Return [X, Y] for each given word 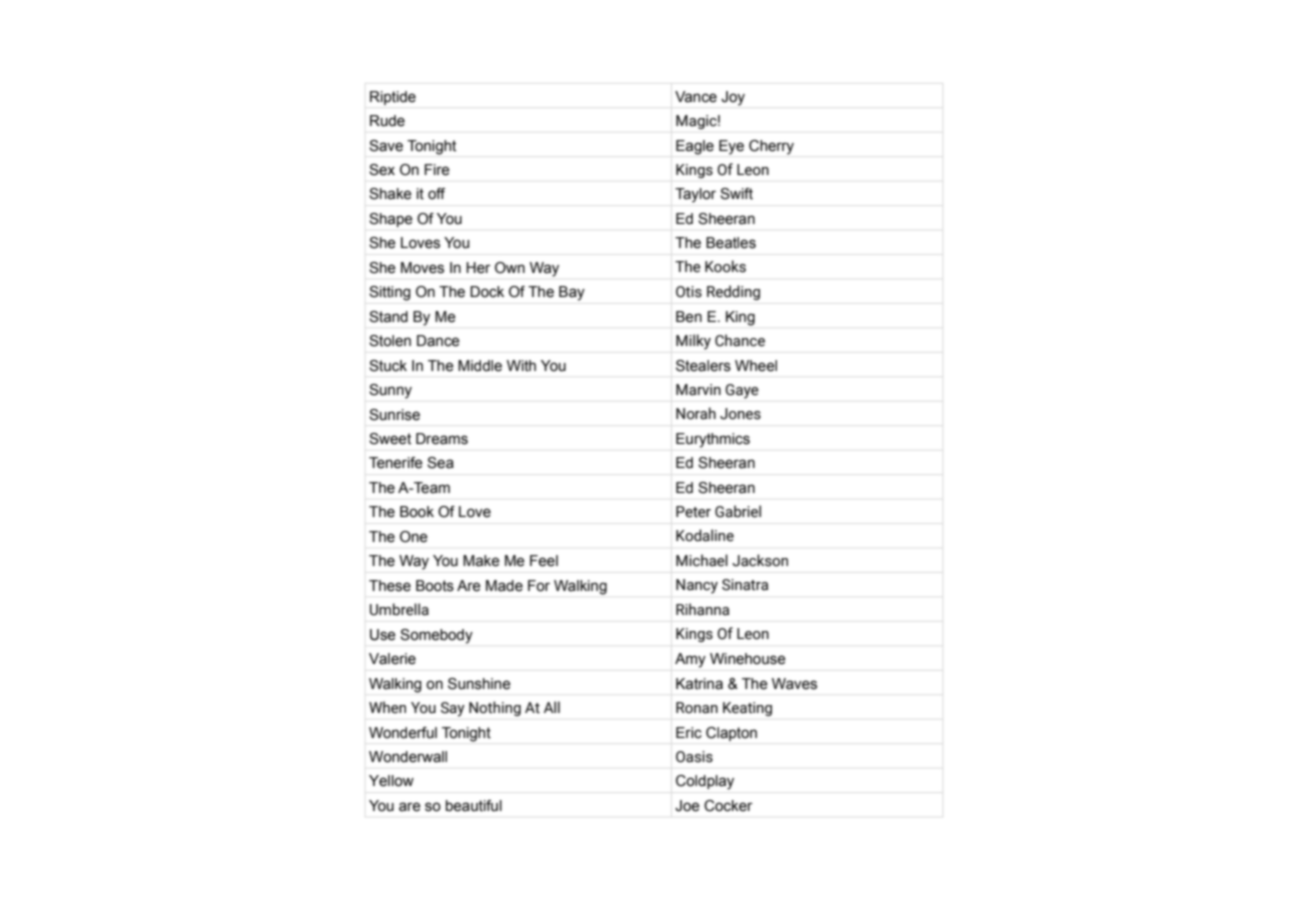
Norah [696, 413]
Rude [387, 121]
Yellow [391, 781]
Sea [440, 463]
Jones [740, 414]
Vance [696, 97]
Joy [733, 98]
